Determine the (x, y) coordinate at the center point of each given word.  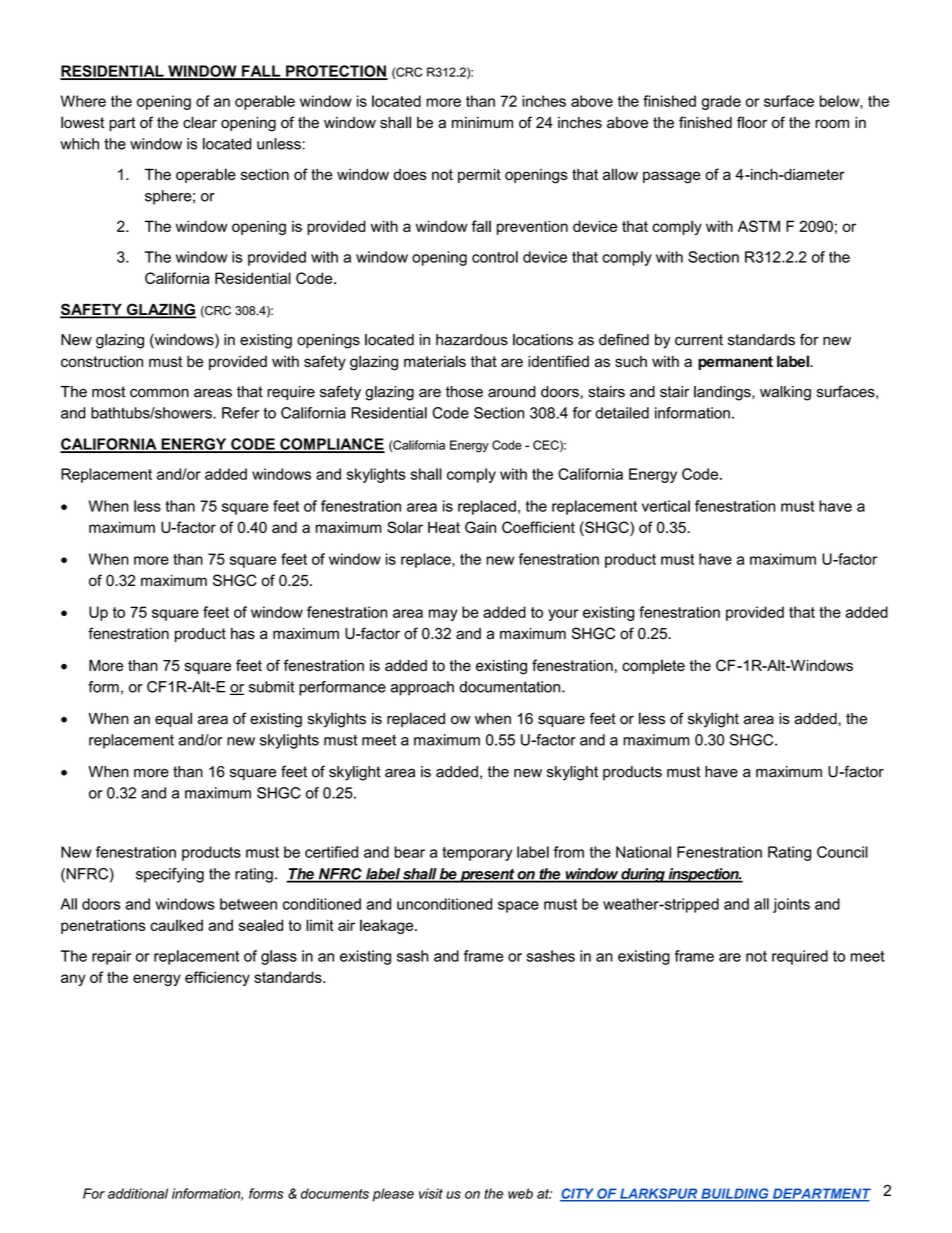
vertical (666, 506)
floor (752, 122)
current (699, 340)
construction (102, 361)
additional (138, 1193)
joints (791, 905)
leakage (388, 926)
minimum (482, 123)
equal (173, 719)
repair (111, 957)
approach (422, 688)
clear (200, 122)
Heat (444, 527)
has (243, 634)
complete (653, 666)
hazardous (472, 340)
